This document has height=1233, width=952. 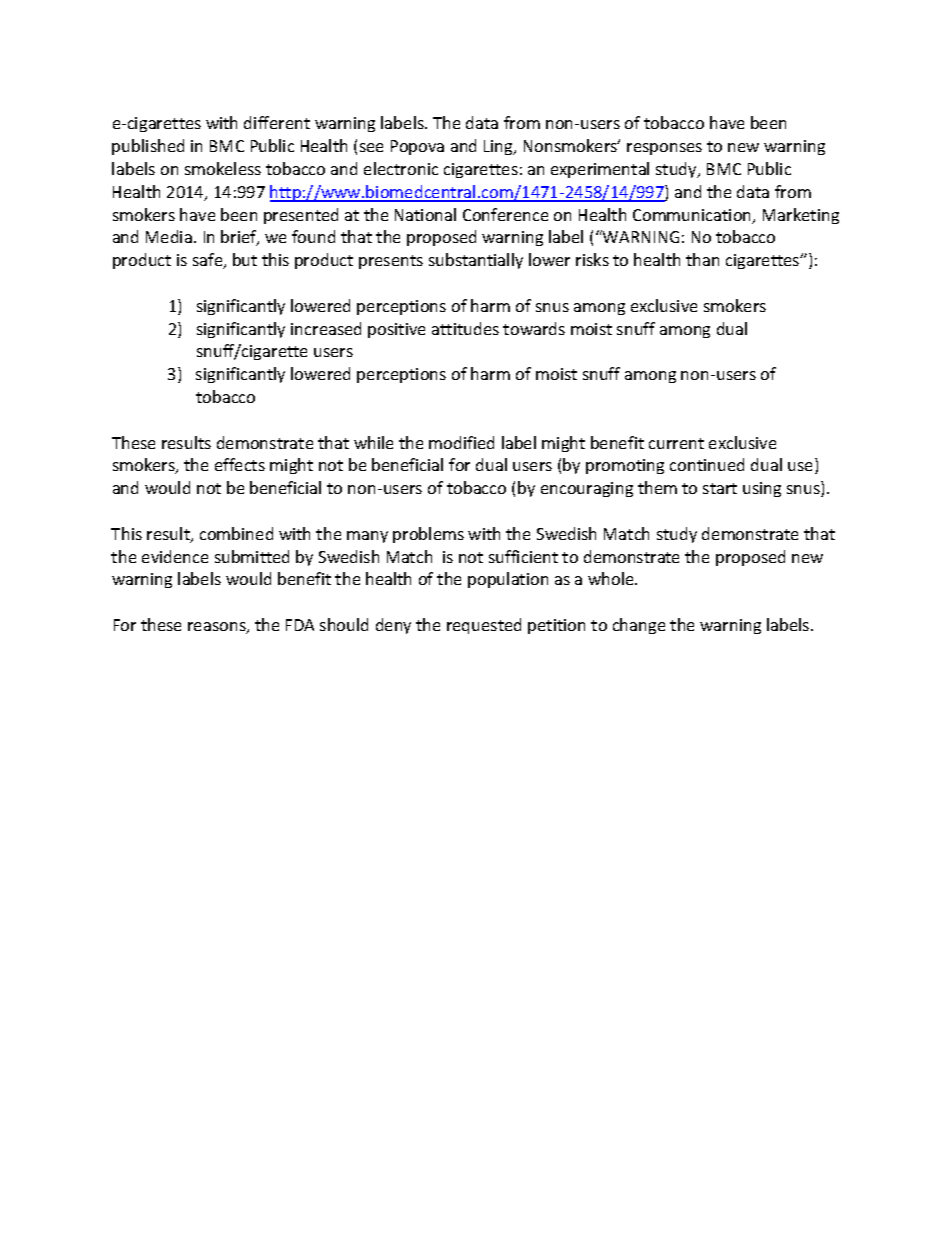 What do you see at coordinates (499, 147) in the document?
I see `Ling` at bounding box center [499, 147].
